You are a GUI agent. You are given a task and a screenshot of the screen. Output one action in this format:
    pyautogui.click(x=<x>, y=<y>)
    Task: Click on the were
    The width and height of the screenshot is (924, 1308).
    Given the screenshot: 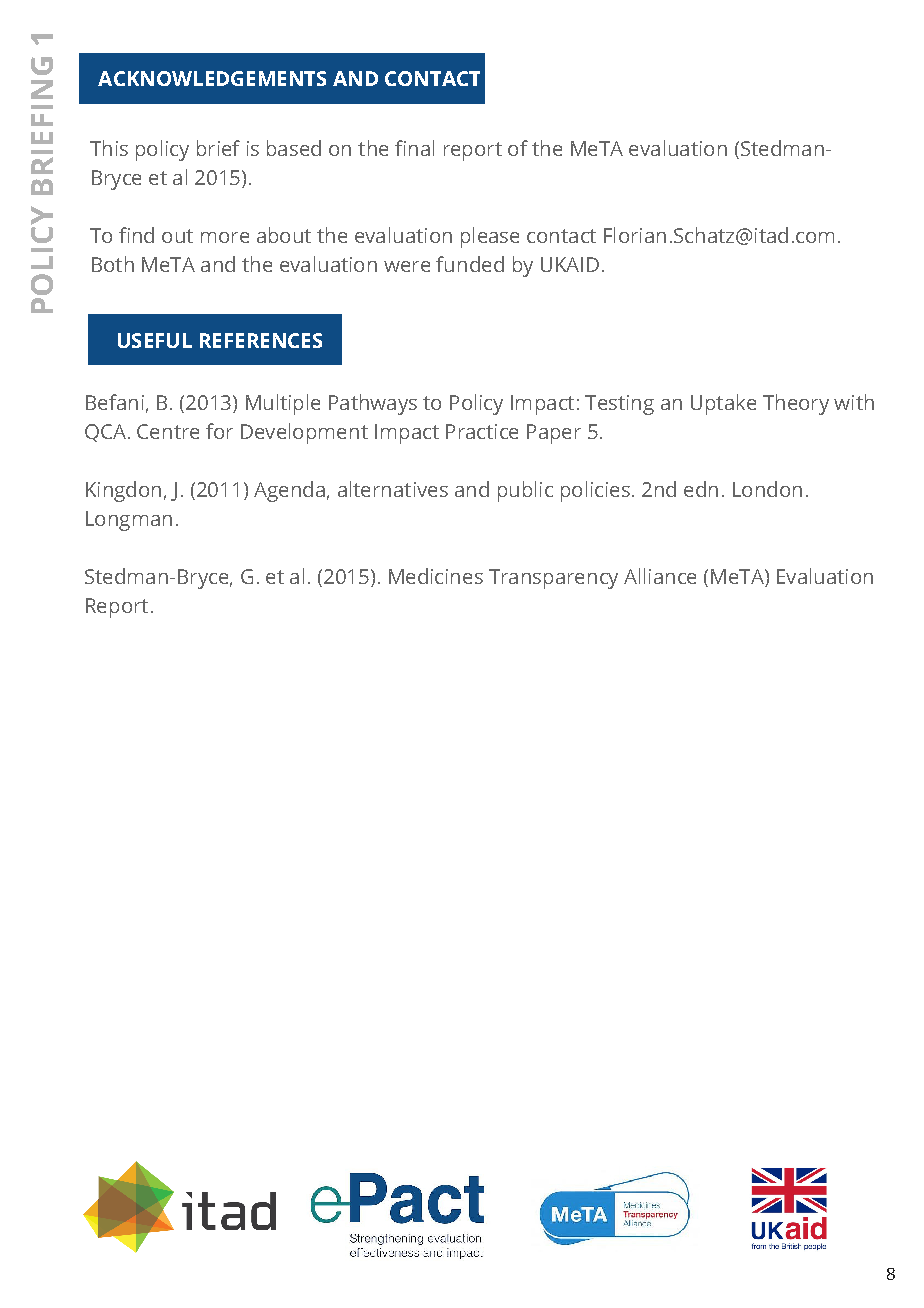 What is the action you would take?
    pyautogui.click(x=407, y=266)
